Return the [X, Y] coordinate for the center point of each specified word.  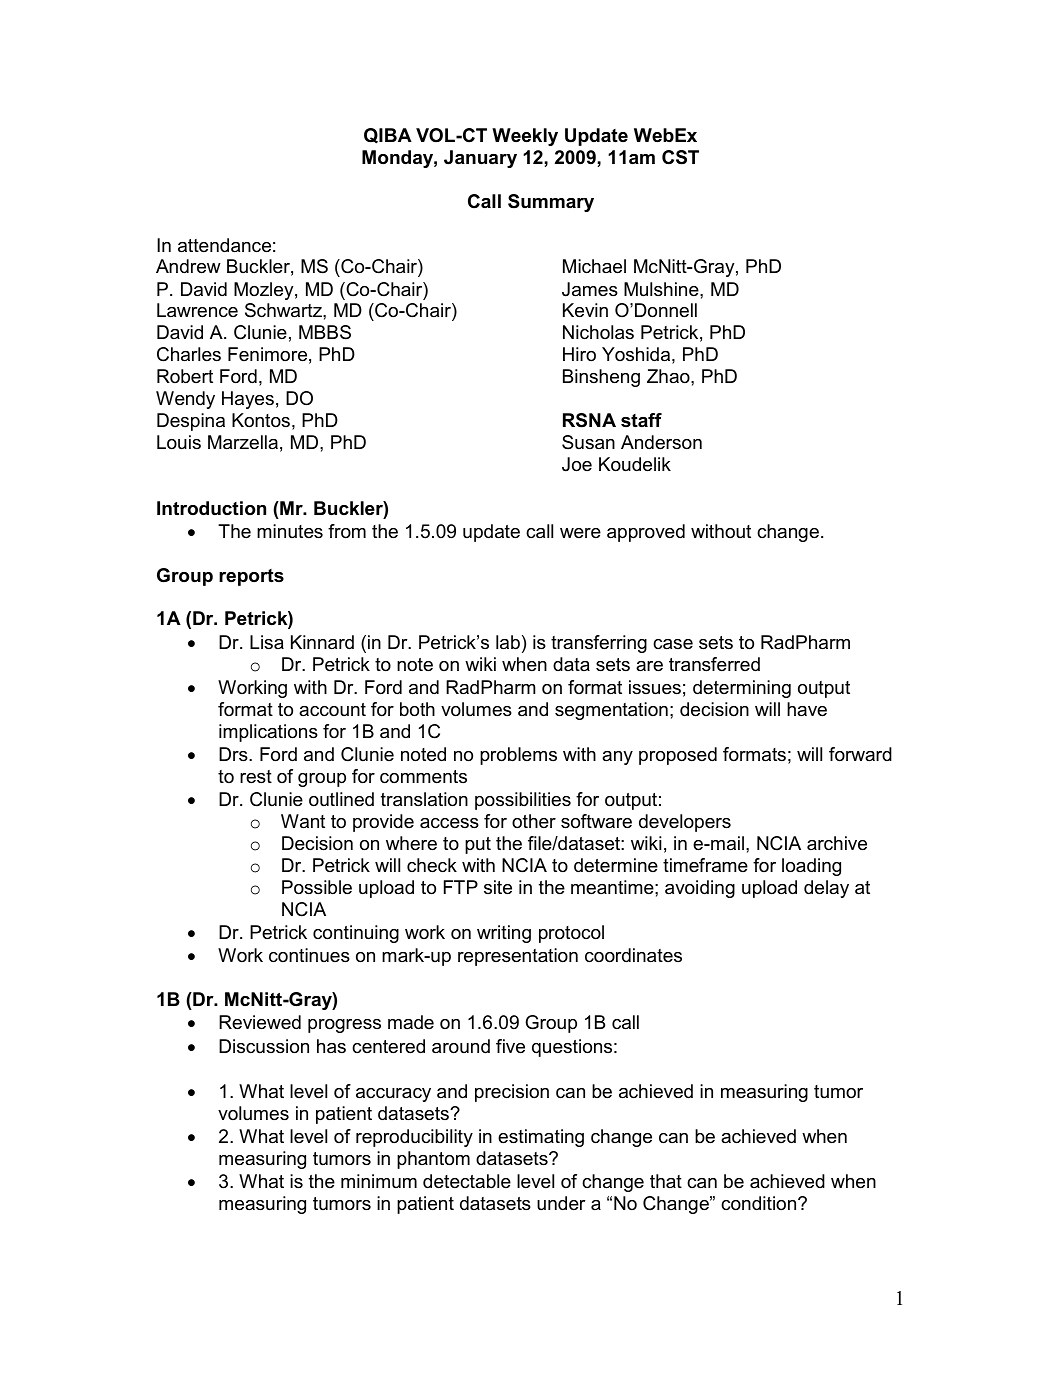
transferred [714, 664]
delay [826, 889]
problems [518, 756]
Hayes [248, 400]
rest [256, 777]
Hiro [579, 354]
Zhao [669, 376]
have [807, 709]
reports [251, 577]
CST [680, 157]
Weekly [525, 137]
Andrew [188, 266]
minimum [379, 1181]
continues [309, 955]
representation [518, 957]
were [580, 533]
